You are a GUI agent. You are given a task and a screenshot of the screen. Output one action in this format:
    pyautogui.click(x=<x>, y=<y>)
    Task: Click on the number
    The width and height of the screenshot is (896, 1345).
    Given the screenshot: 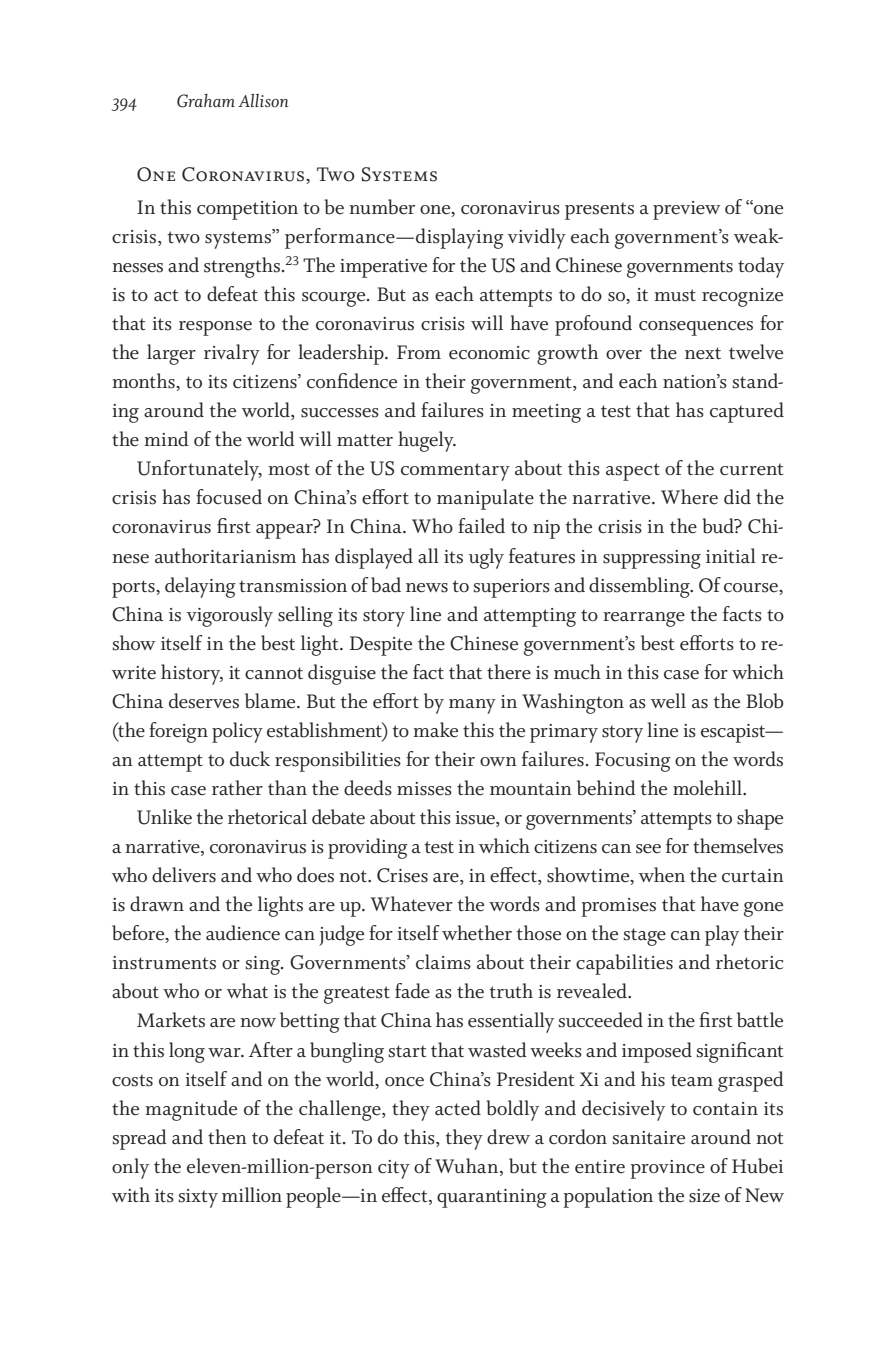 What is the action you would take?
    pyautogui.click(x=382, y=207)
